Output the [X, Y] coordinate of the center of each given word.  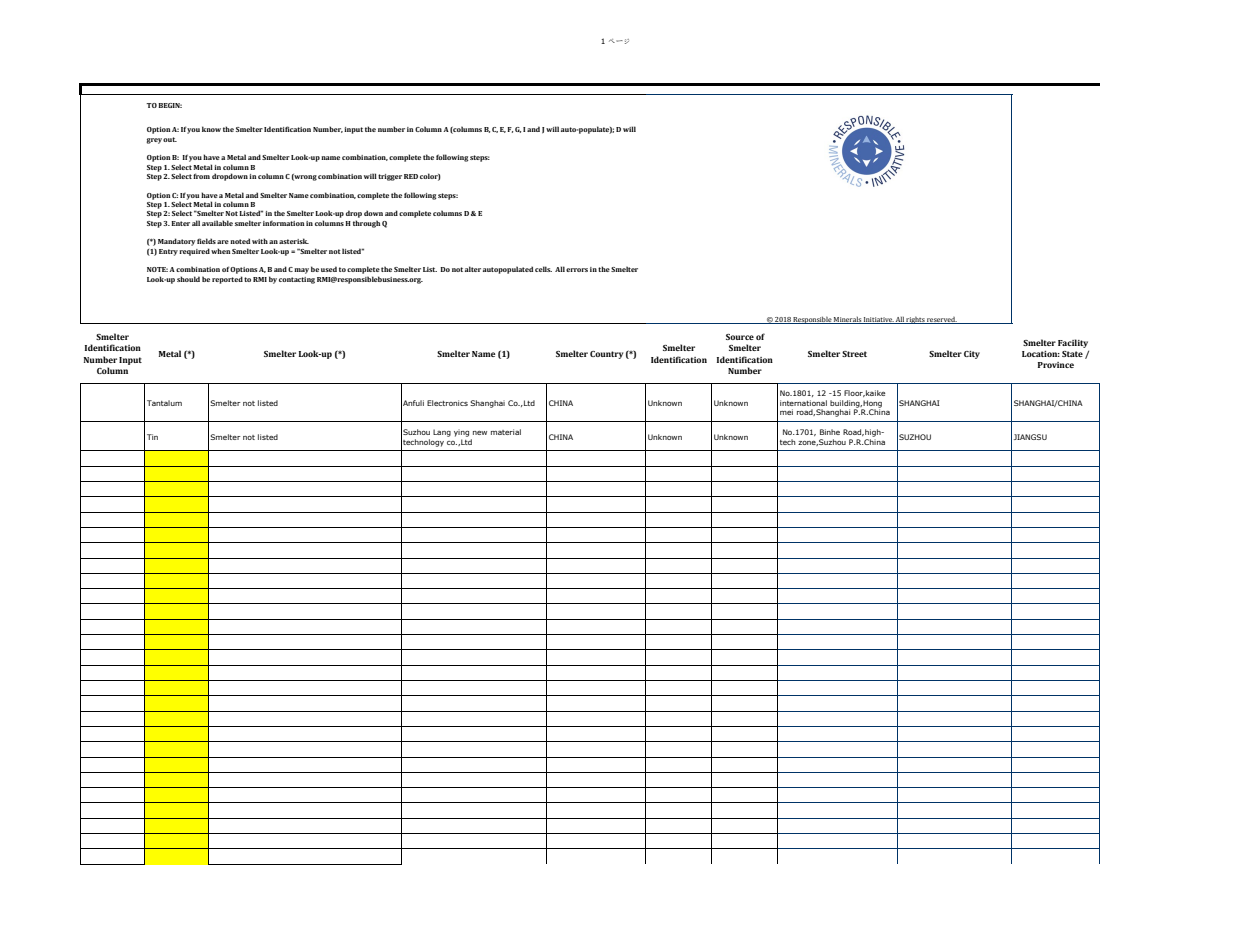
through [366, 224]
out [170, 139]
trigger [390, 177]
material [506, 432]
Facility [1073, 343]
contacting [297, 280]
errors [577, 270]
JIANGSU [1030, 437]
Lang [442, 433]
